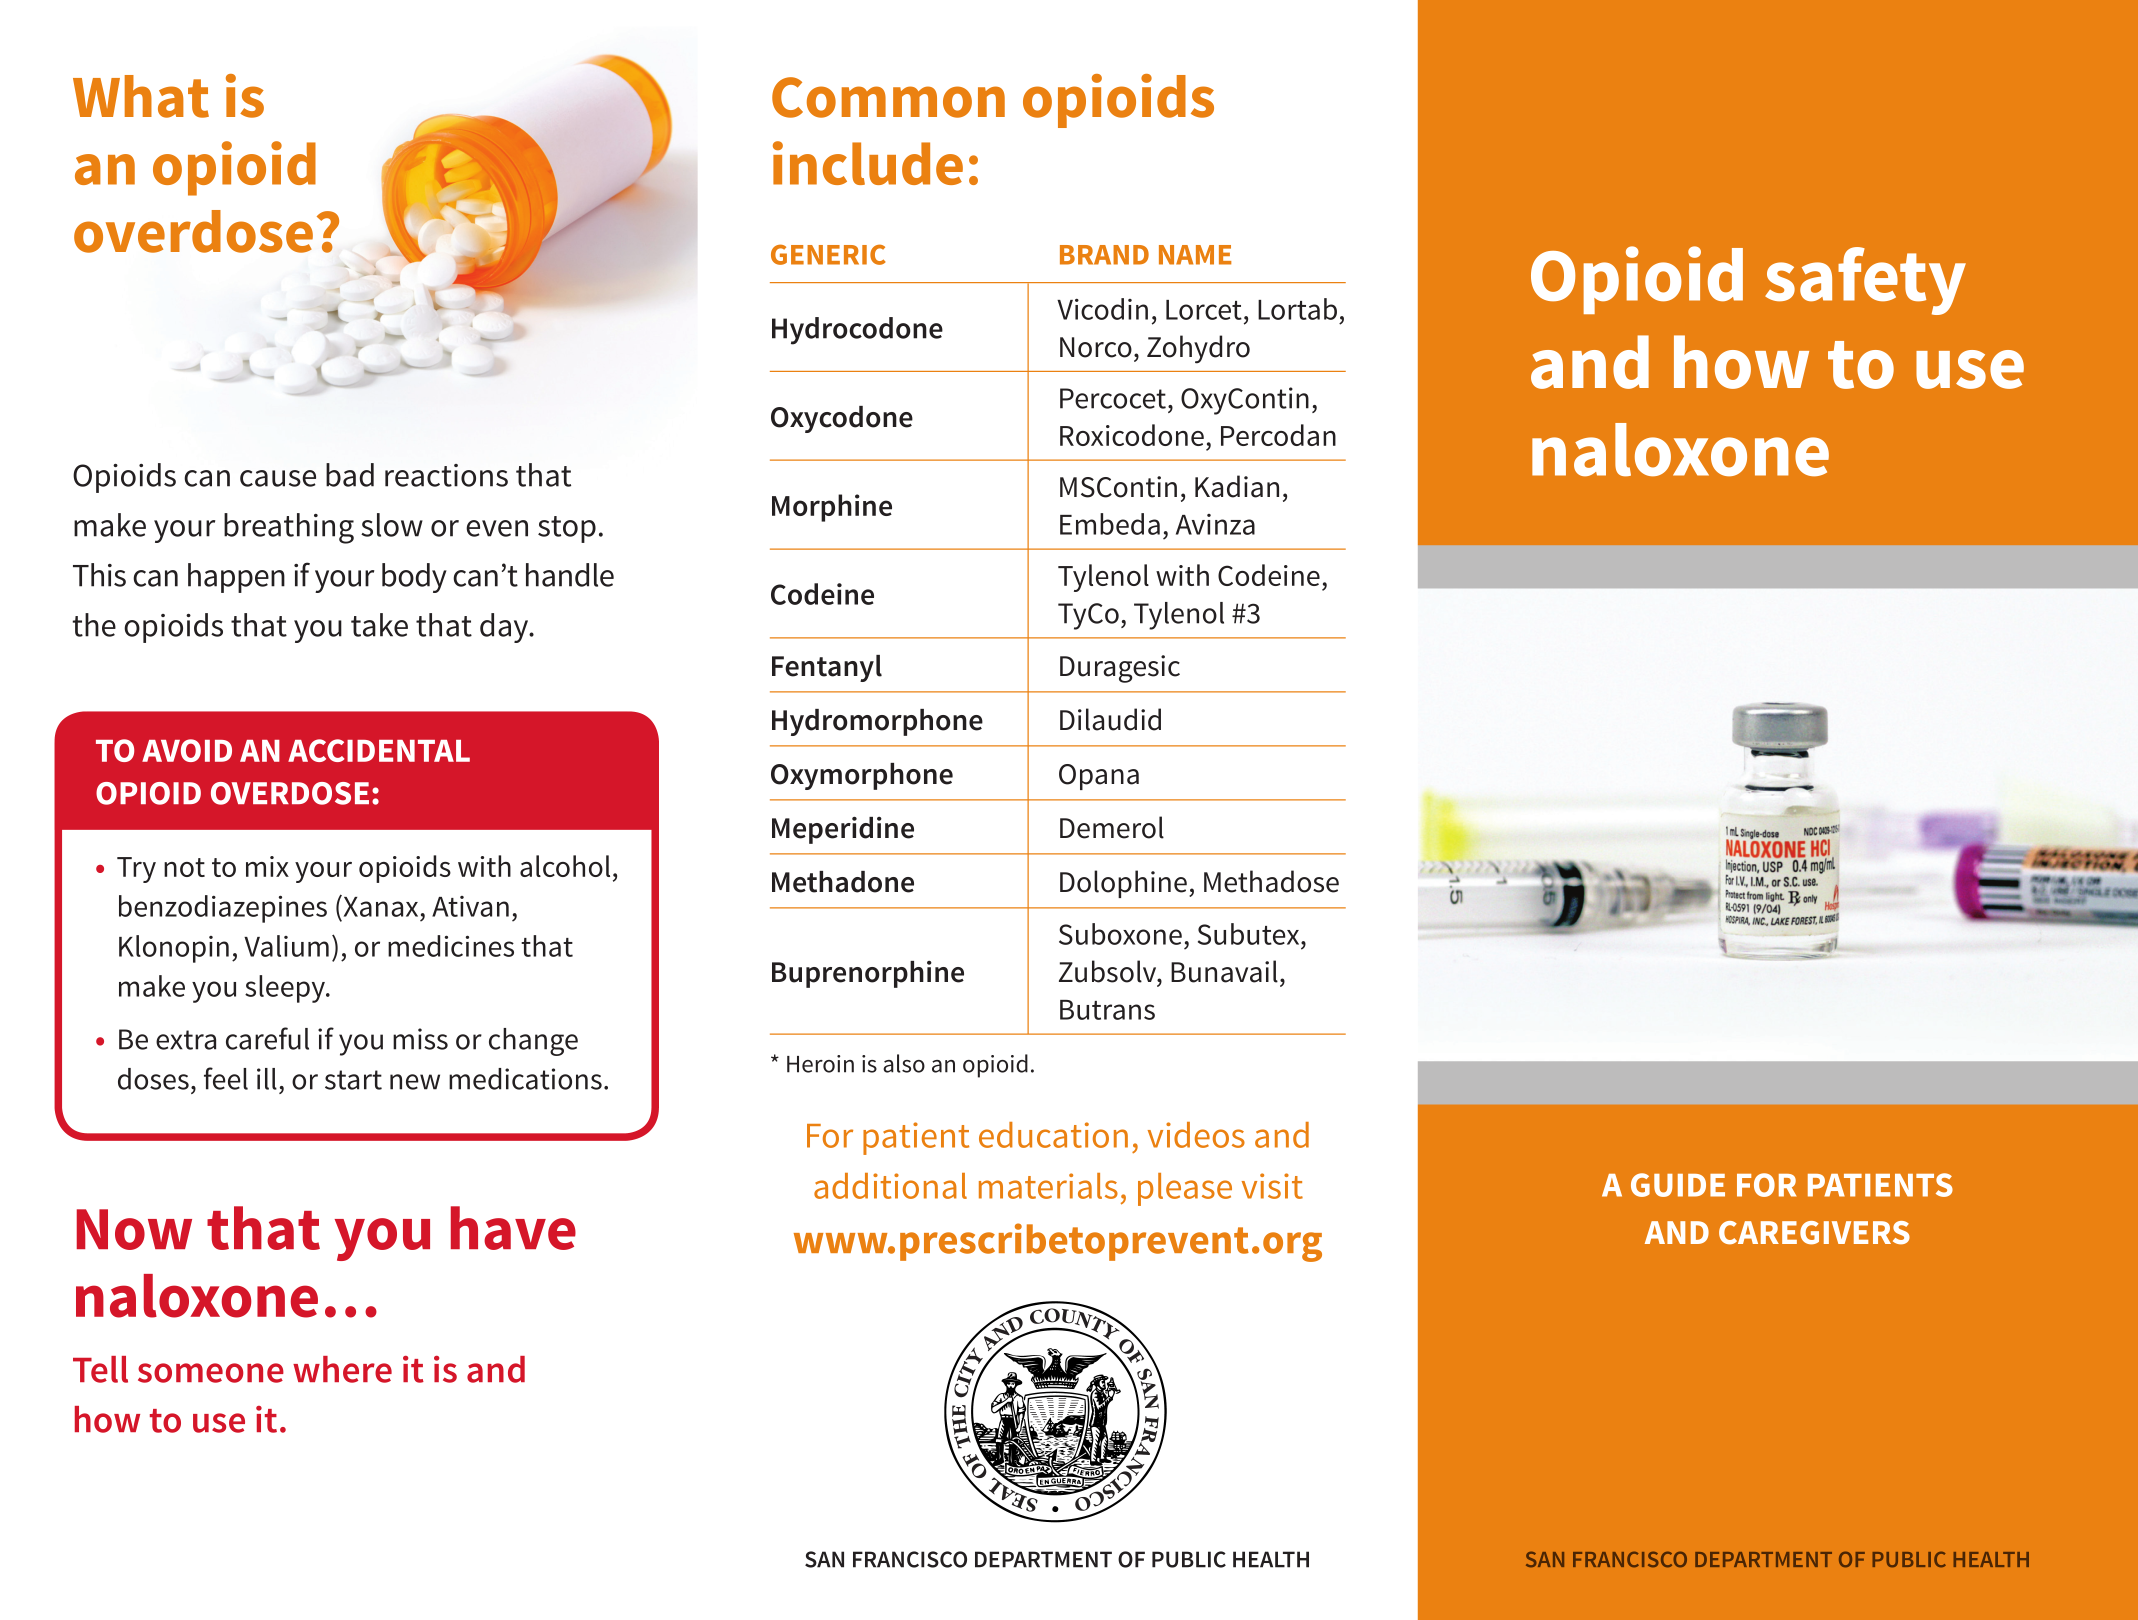 Image resolution: width=2138 pixels, height=1620 pixels. Describe the element at coordinates (1112, 827) in the screenshot. I see `Demerol` at that location.
